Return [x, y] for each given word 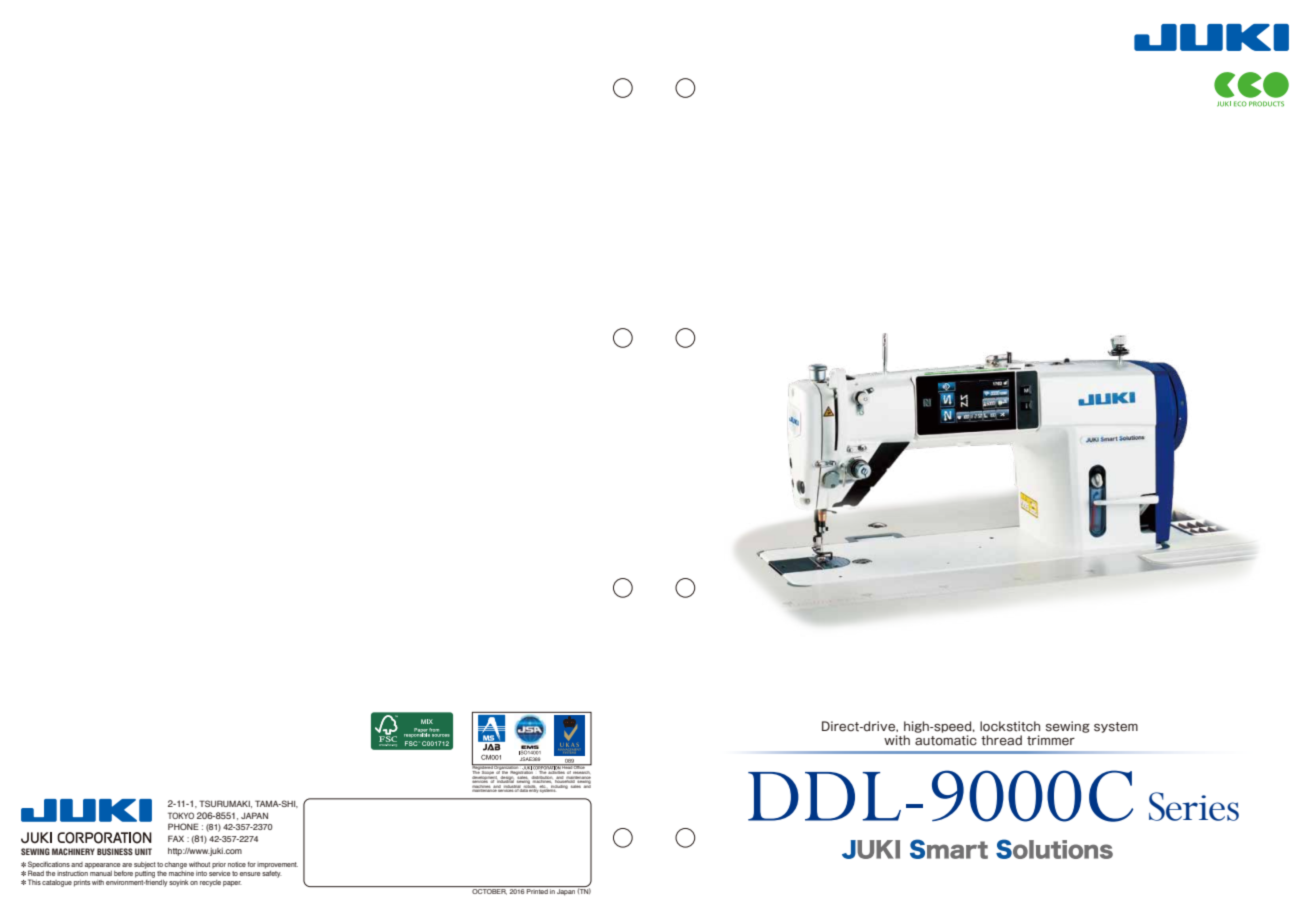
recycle [210, 883]
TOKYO [181, 815]
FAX [176, 838]
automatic [946, 740]
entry [533, 790]
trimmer [1051, 740]
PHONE [183, 826]
